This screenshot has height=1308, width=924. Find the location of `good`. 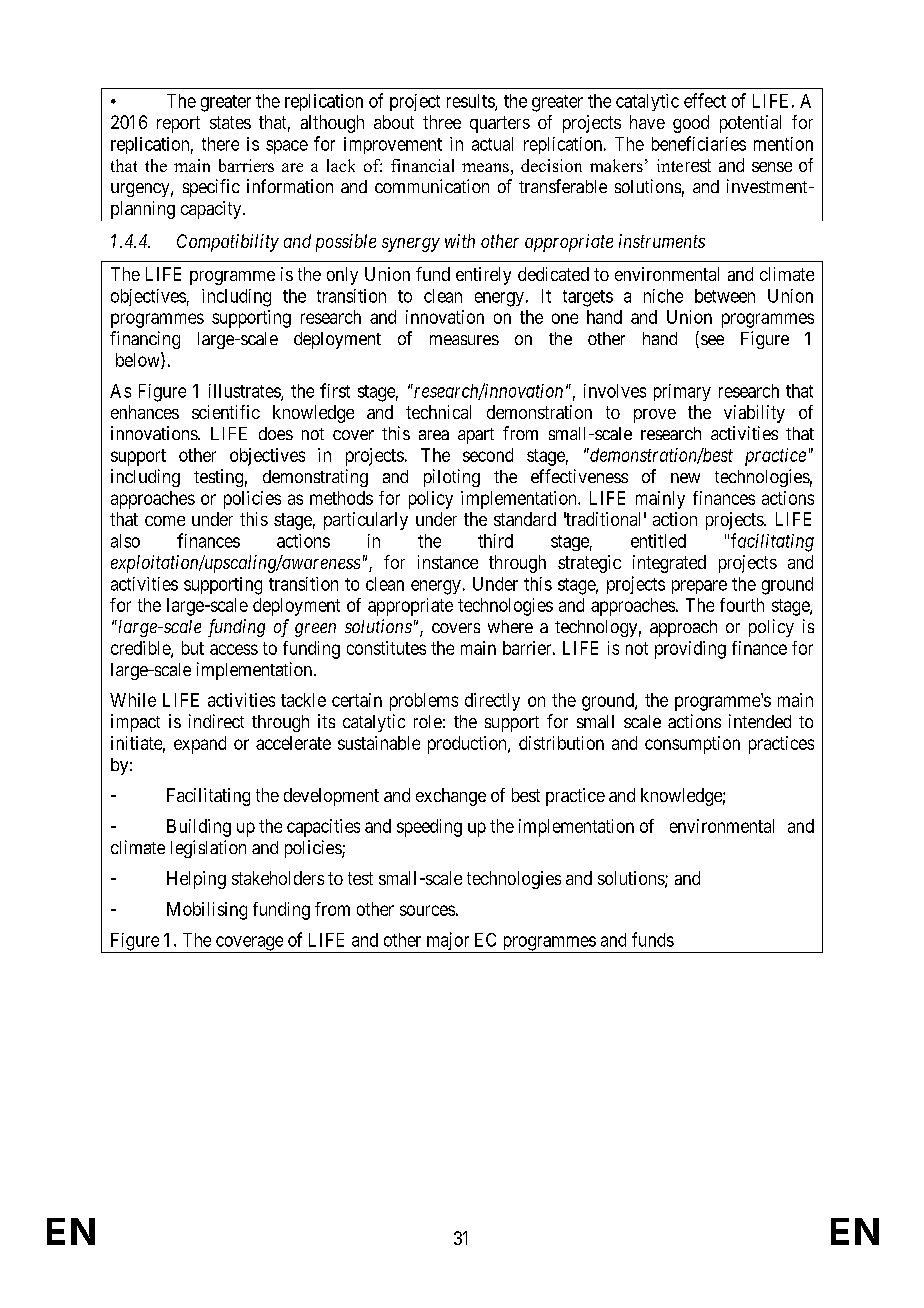

good is located at coordinates (691, 124).
